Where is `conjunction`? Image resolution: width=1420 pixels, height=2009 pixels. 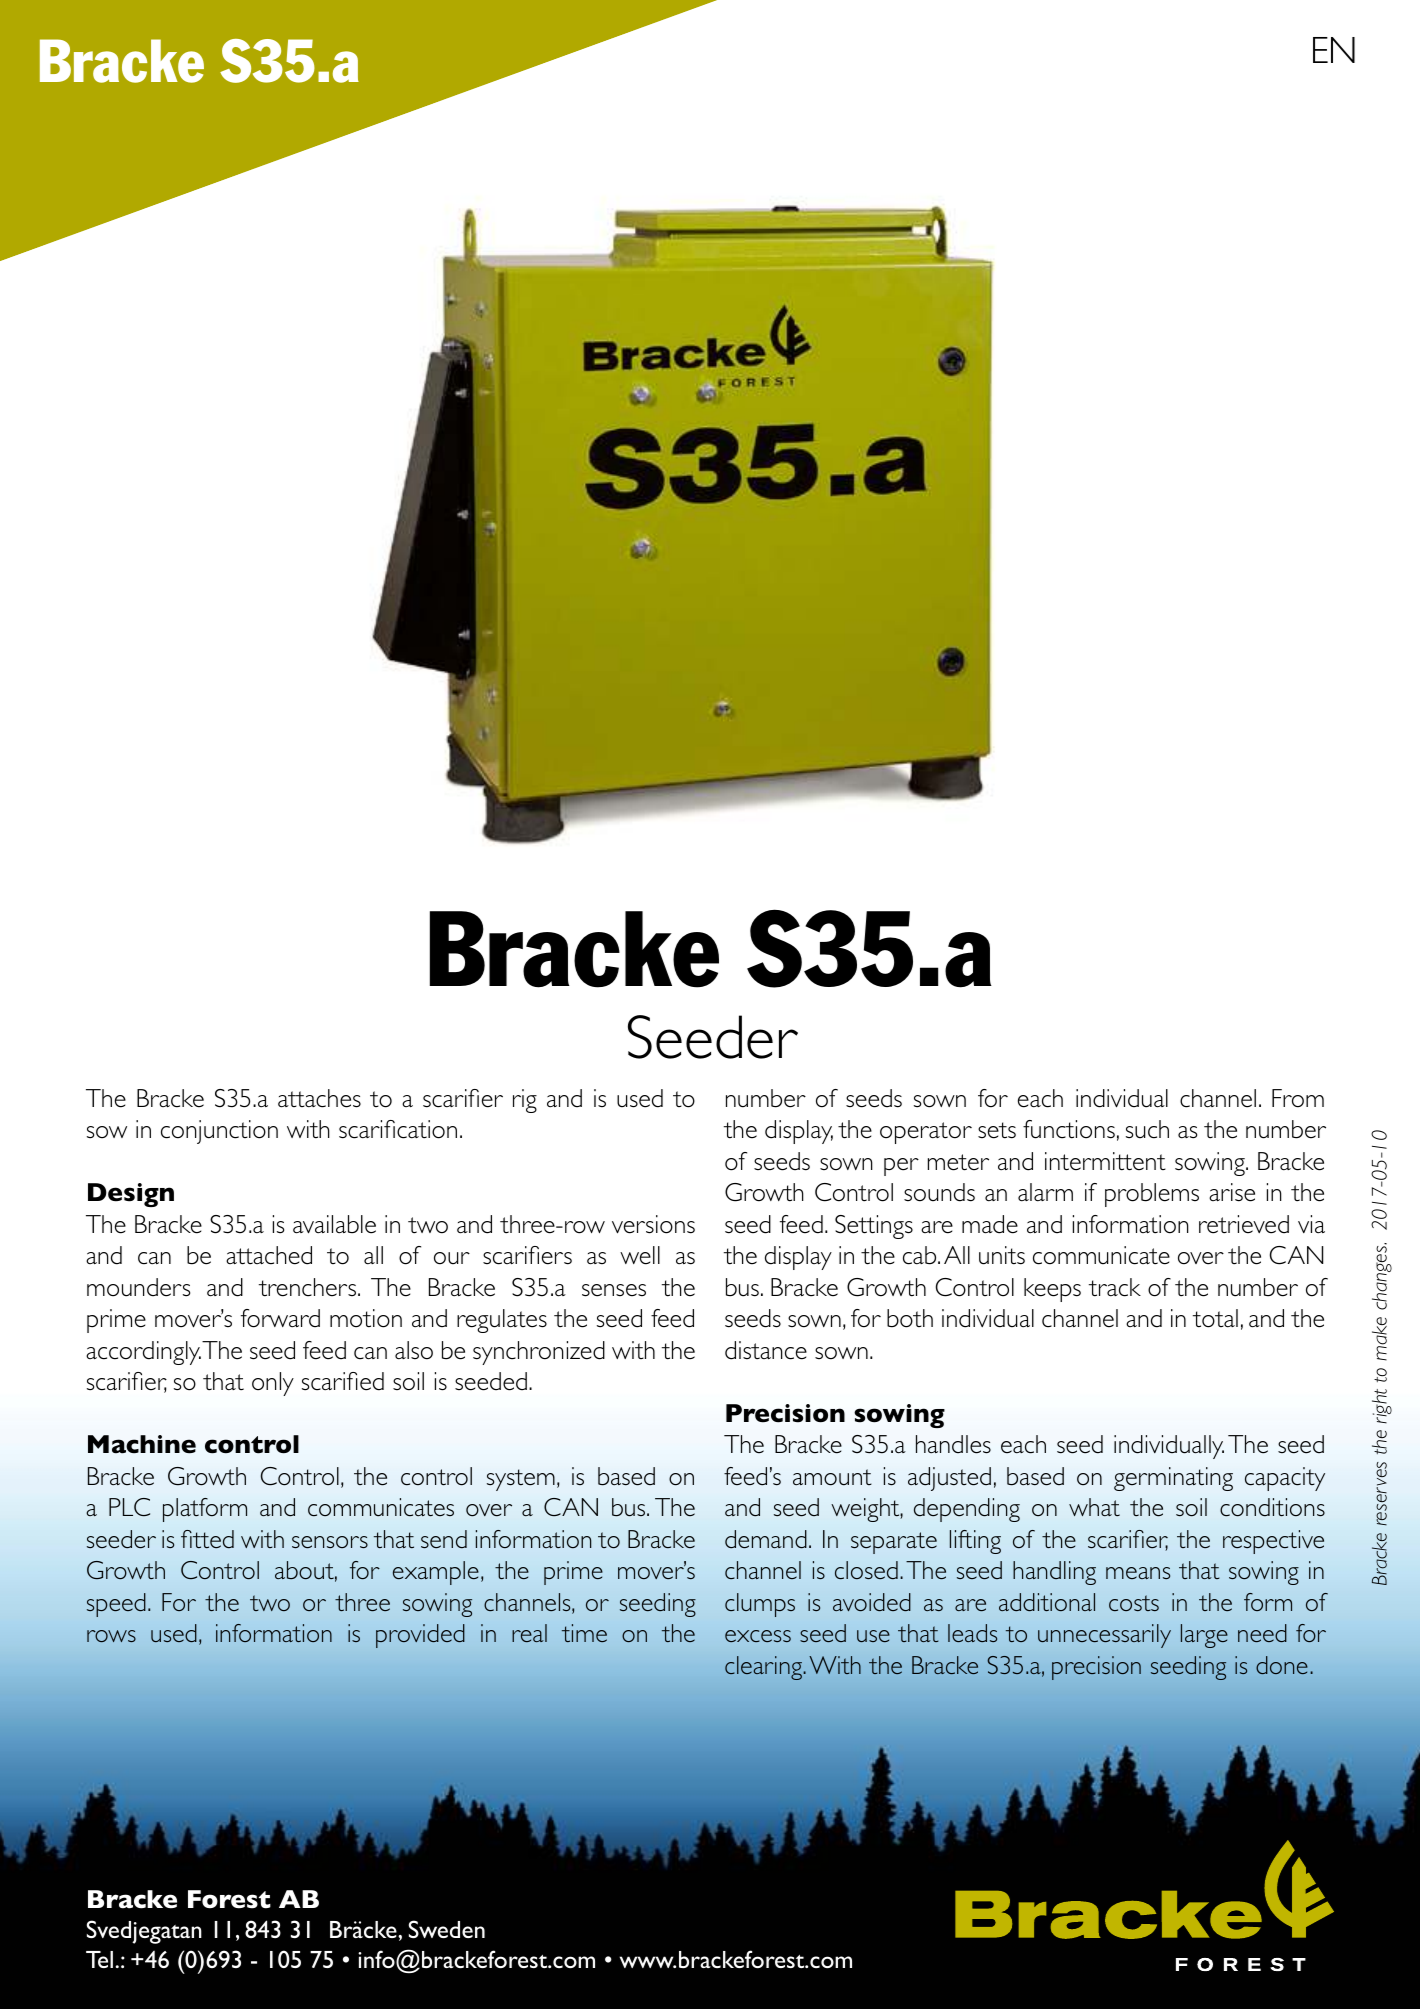
conjunction is located at coordinates (219, 1132).
